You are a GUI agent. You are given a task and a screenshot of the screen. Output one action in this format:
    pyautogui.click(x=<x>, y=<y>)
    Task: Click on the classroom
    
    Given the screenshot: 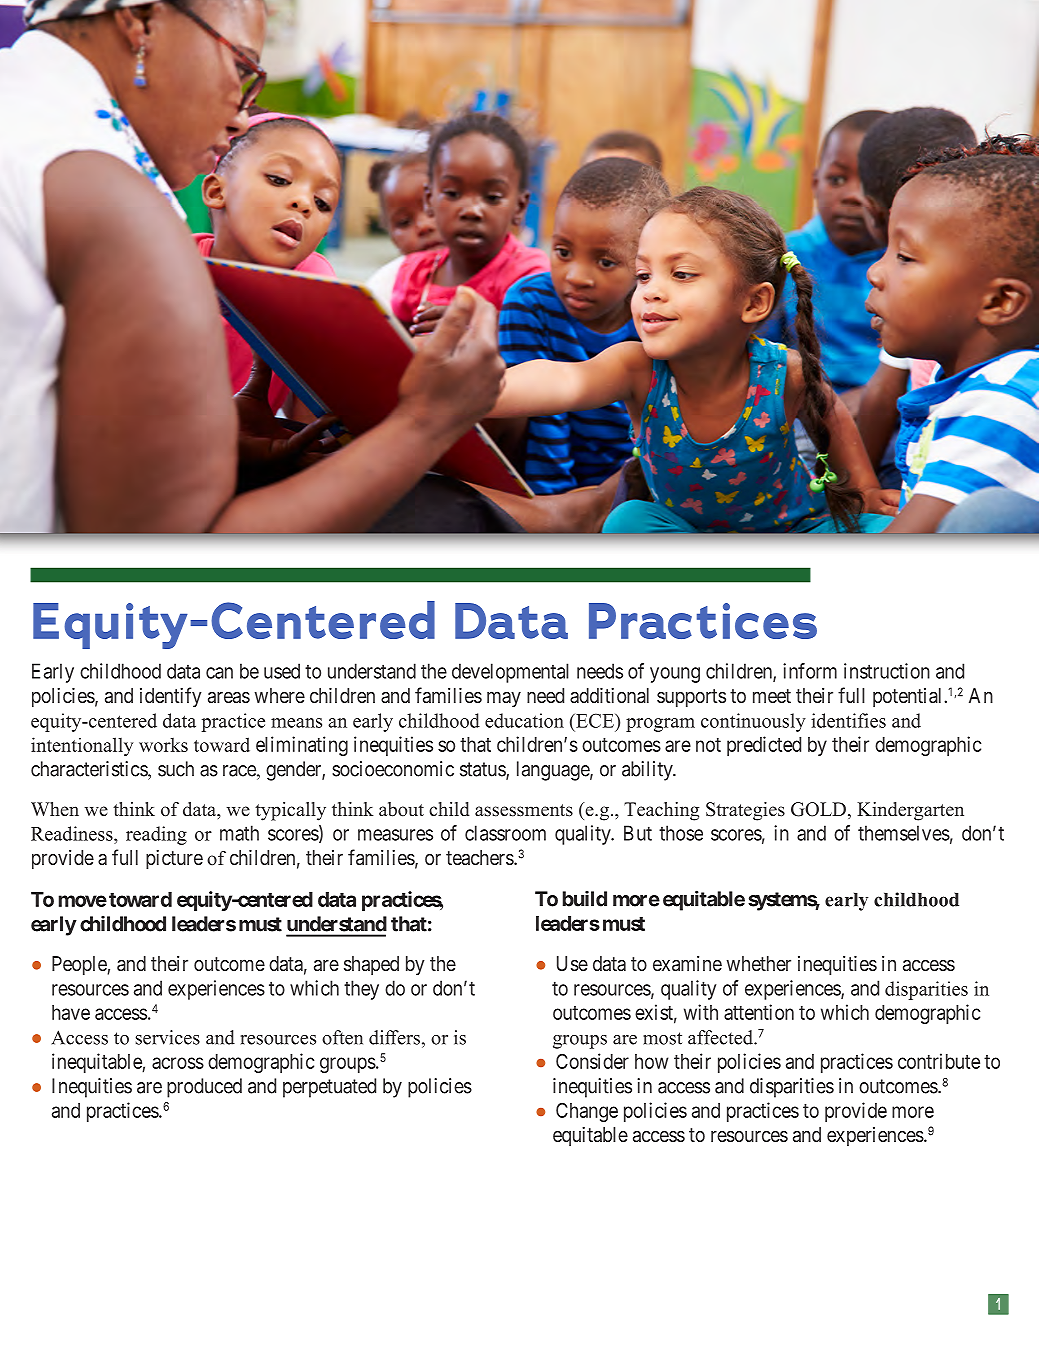 What is the action you would take?
    pyautogui.click(x=505, y=833)
